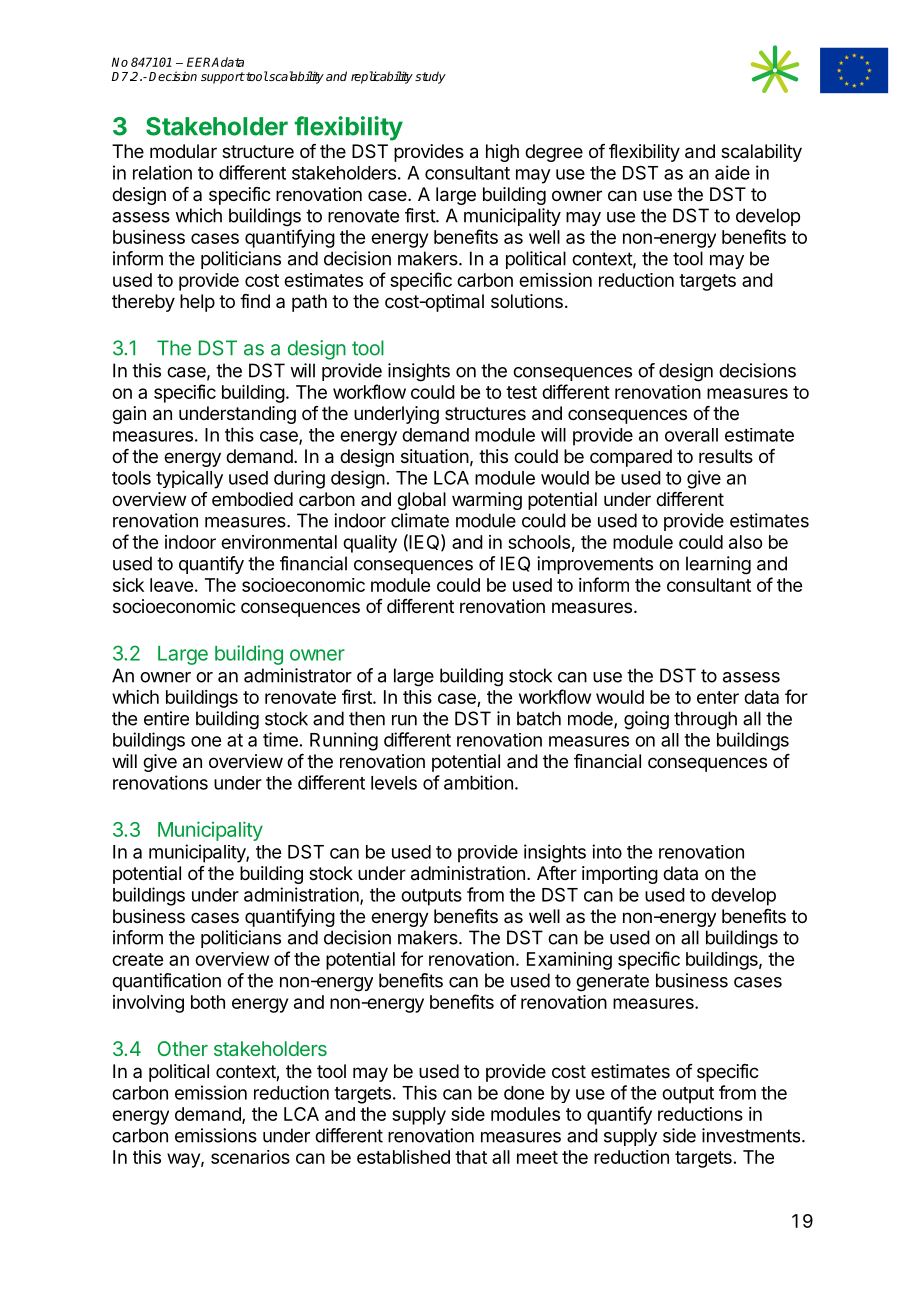  Describe the element at coordinates (435, 456) in the screenshot. I see `situation` at that location.
